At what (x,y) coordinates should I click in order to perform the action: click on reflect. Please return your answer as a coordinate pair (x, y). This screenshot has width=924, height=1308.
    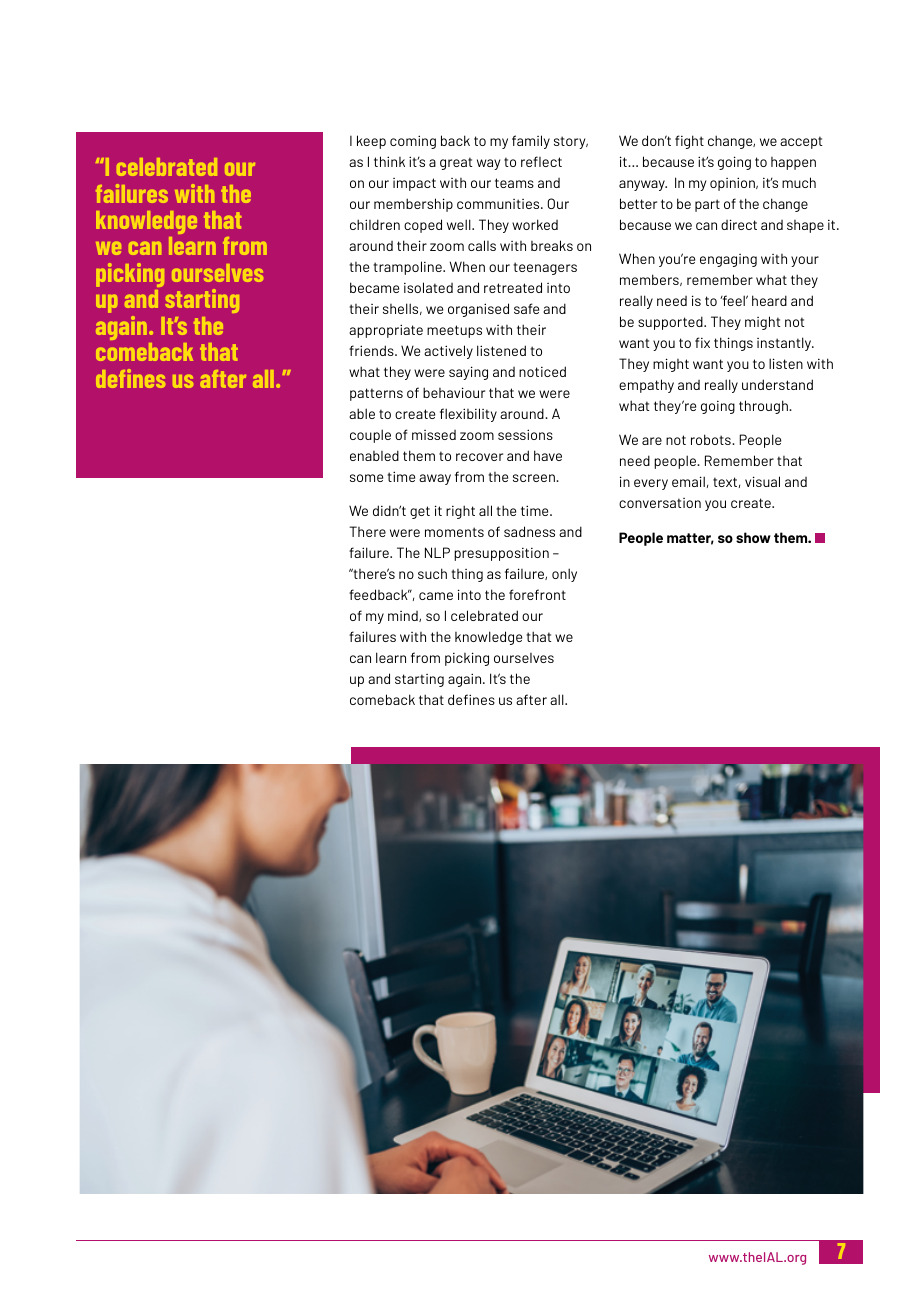
    Looking at the image, I should click on (541, 161).
